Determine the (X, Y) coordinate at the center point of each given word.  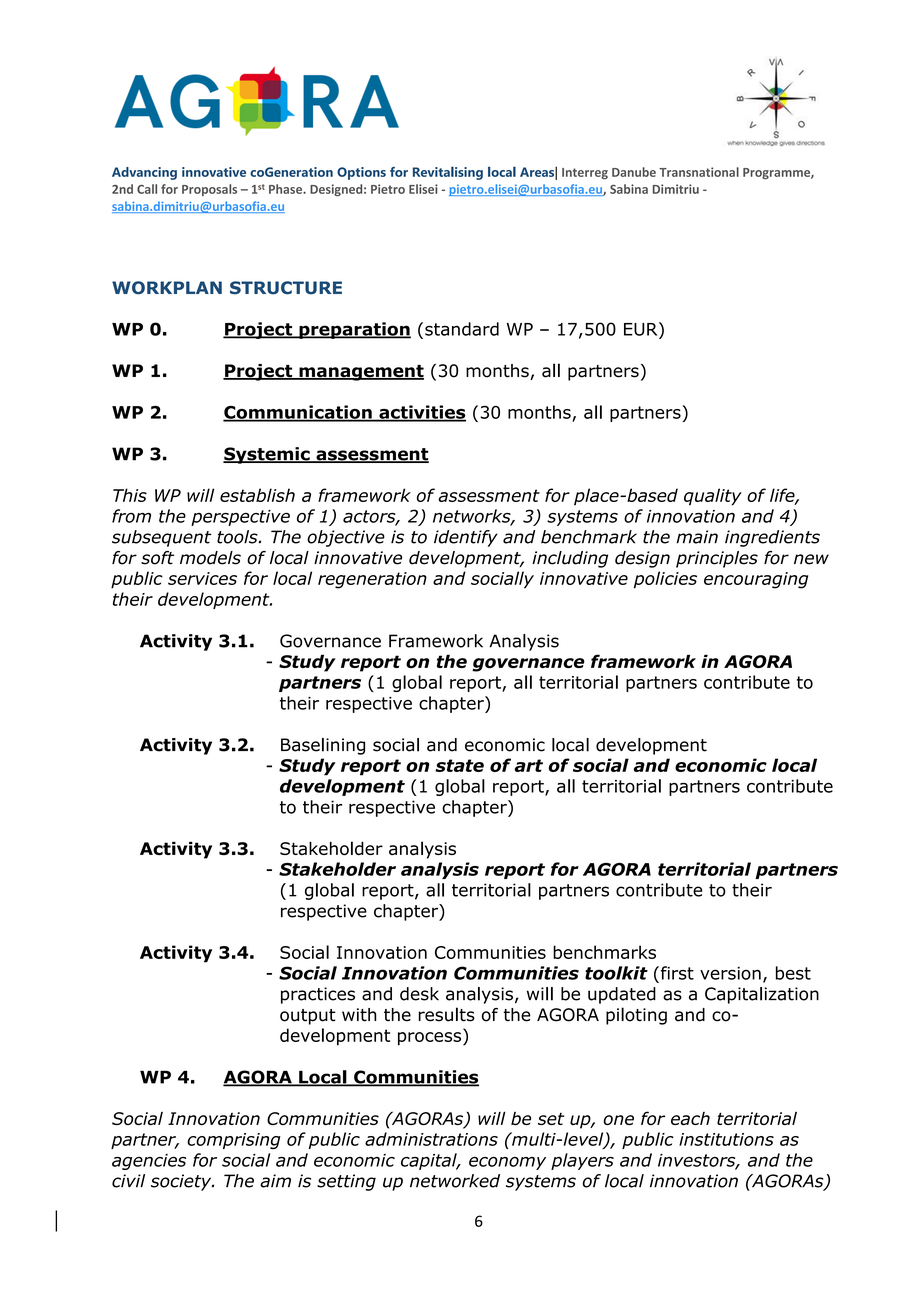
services (202, 578)
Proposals (209, 190)
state (459, 765)
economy (507, 1163)
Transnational (699, 172)
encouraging (756, 580)
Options (361, 173)
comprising (234, 1141)
